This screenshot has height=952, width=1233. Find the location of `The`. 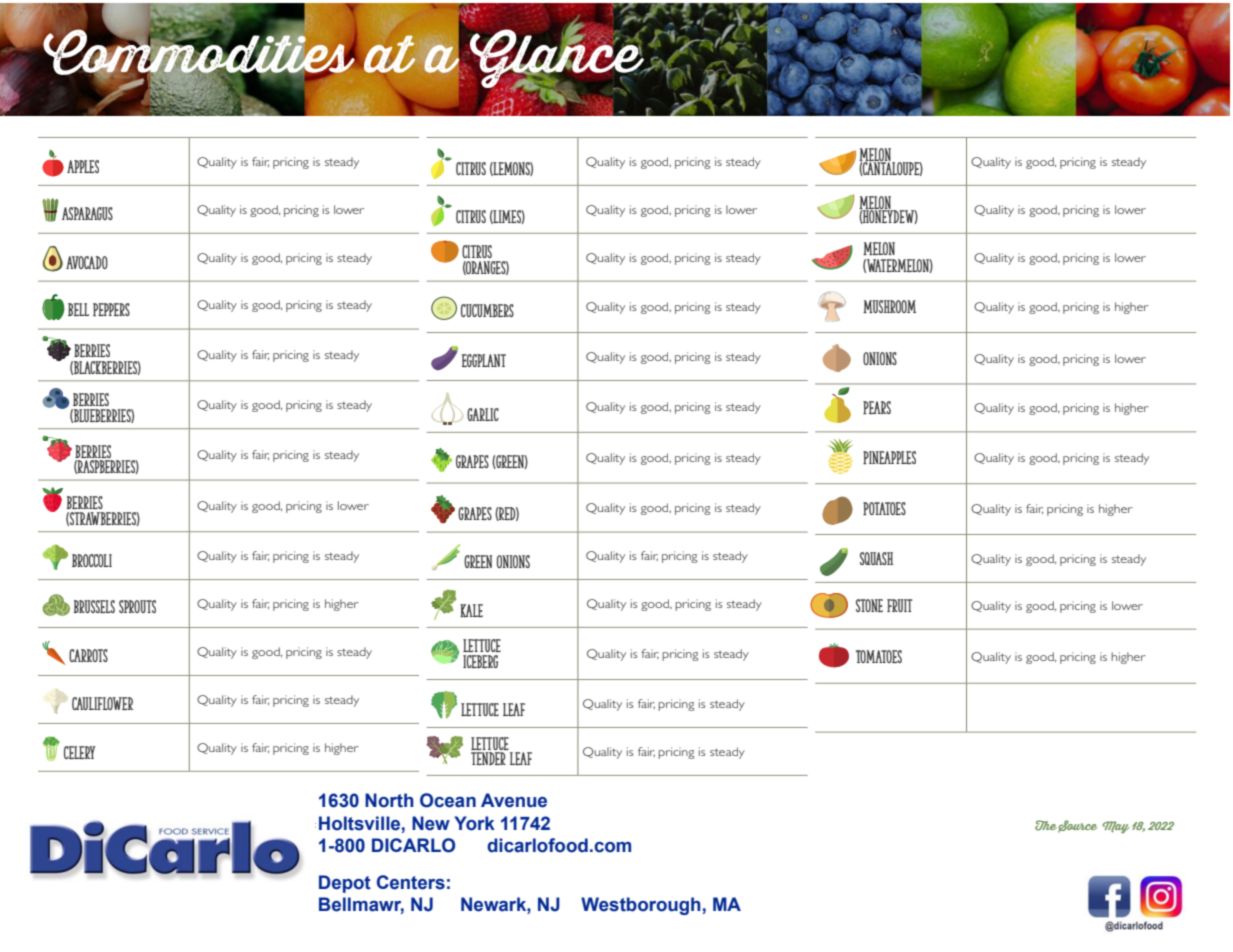

The is located at coordinates (1046, 825).
